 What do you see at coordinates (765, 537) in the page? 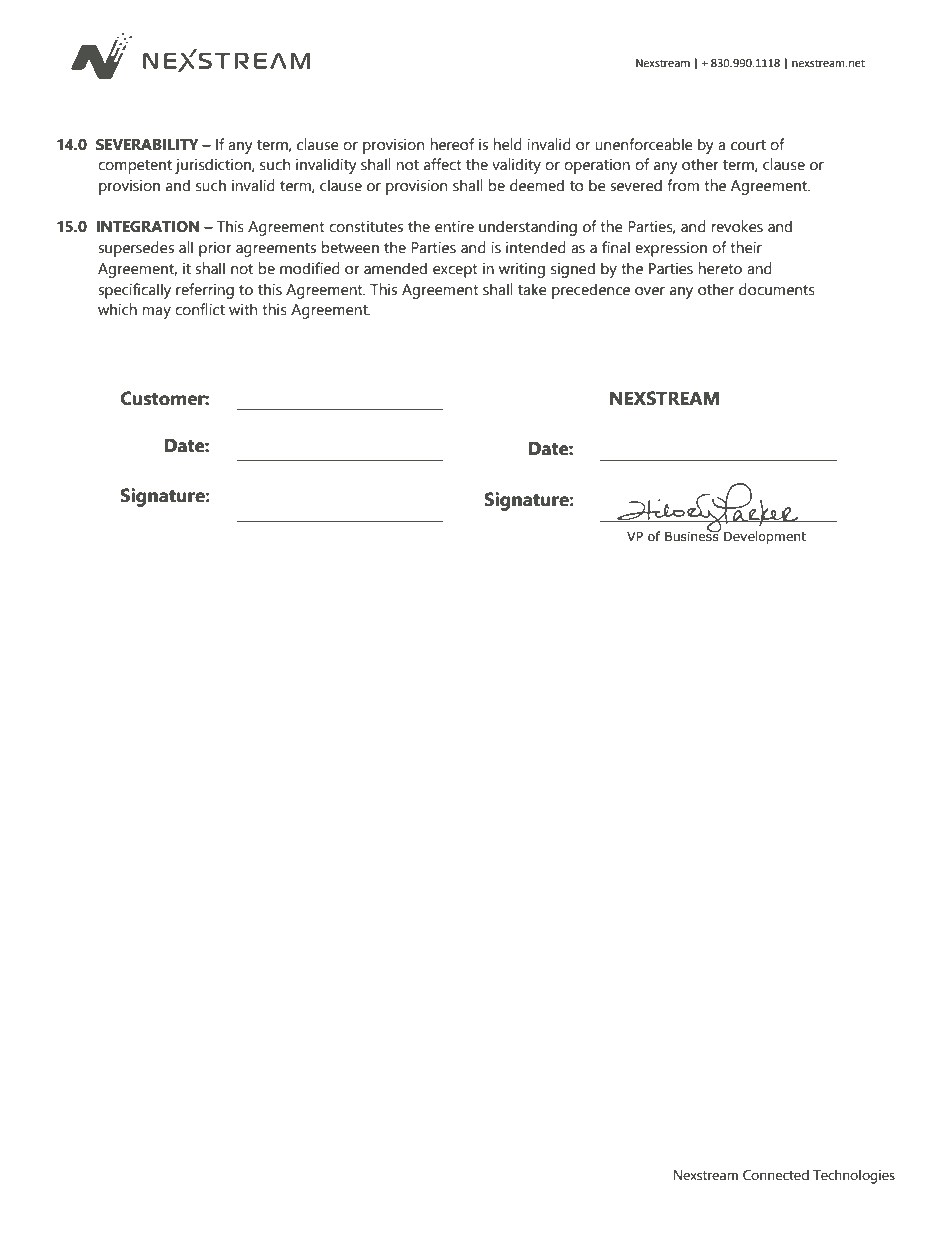
I see `Development` at bounding box center [765, 537].
